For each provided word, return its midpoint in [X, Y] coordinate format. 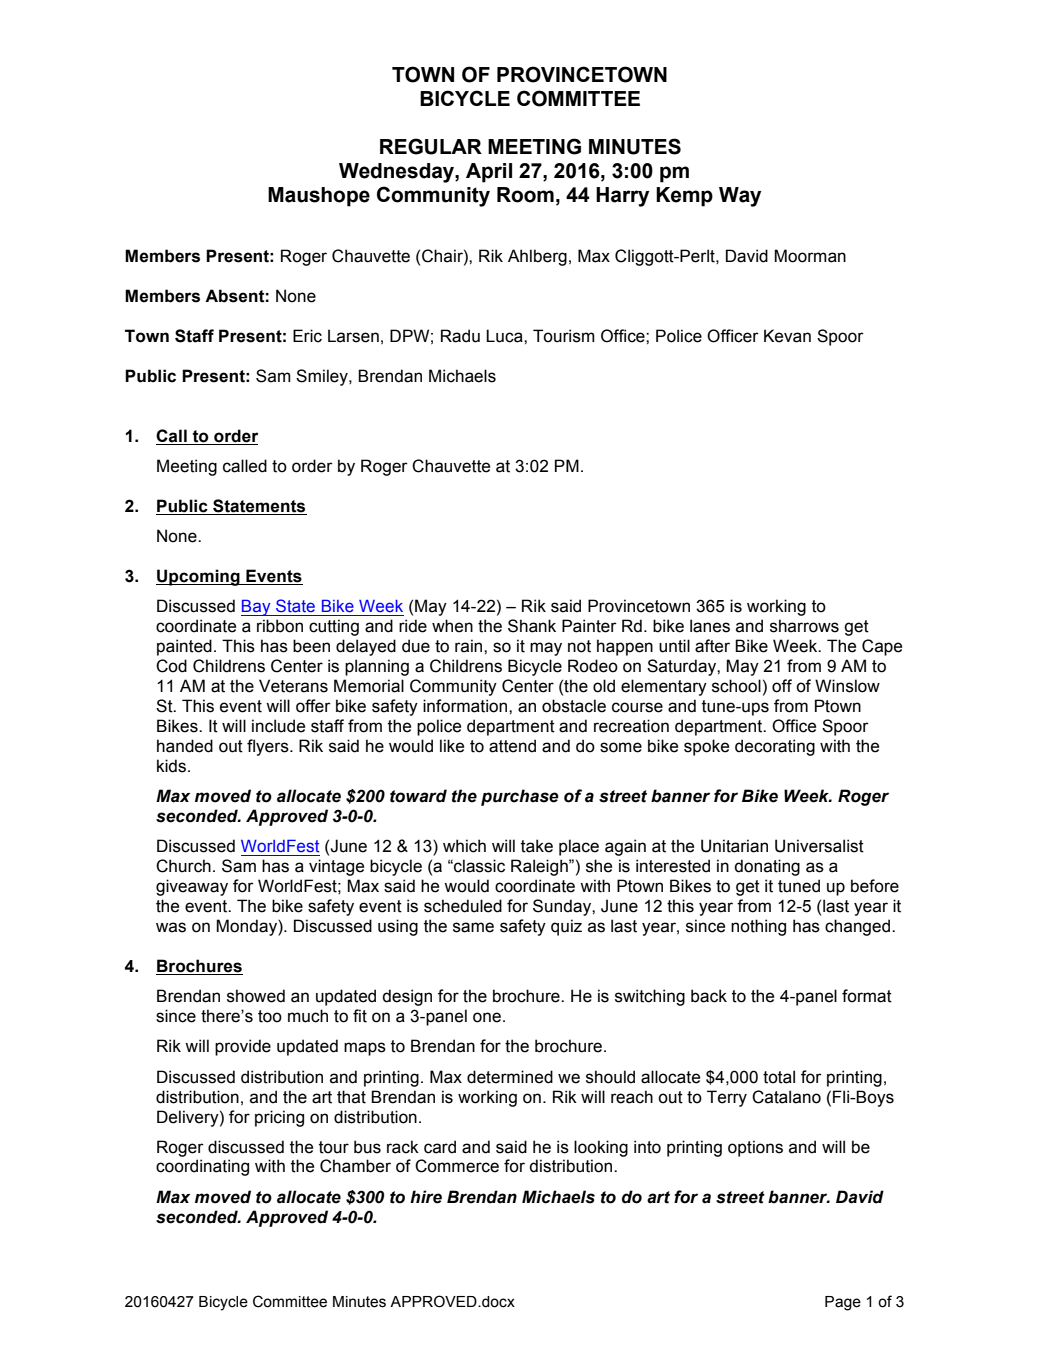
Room [525, 195]
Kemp [684, 197]
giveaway [192, 887]
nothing [758, 927]
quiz [566, 927]
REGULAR [431, 146]
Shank [532, 626]
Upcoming [199, 577]
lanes [710, 626]
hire [426, 1197]
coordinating [202, 1167]
